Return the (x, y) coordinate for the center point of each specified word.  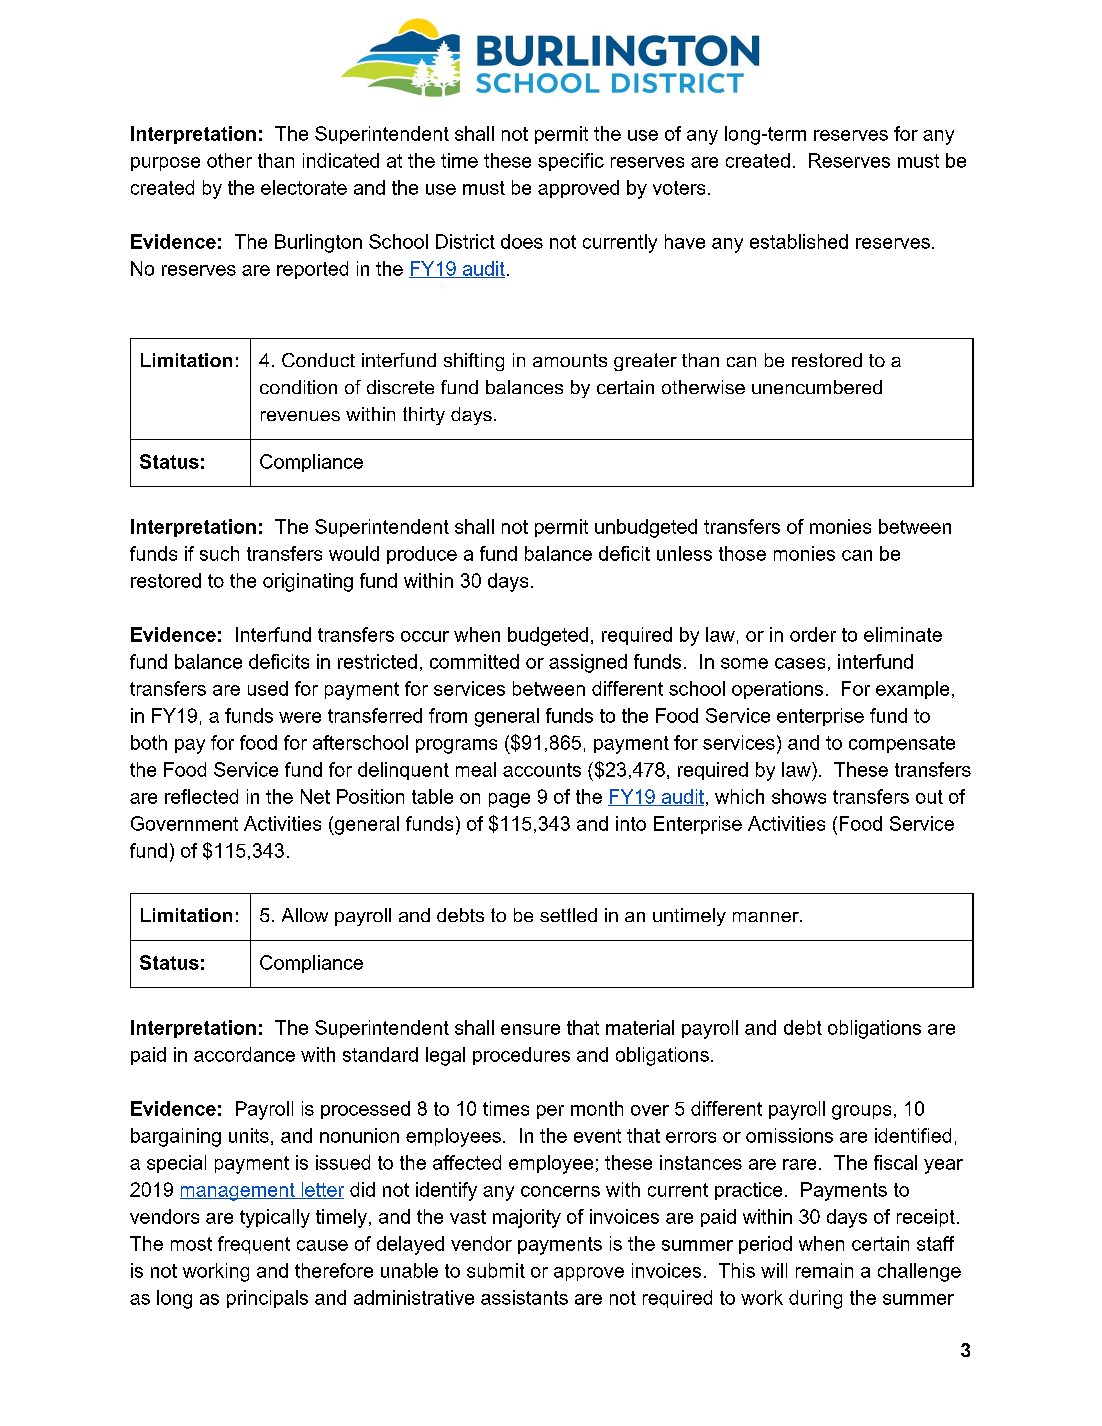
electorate (304, 187)
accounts (542, 770)
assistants (524, 1297)
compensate (902, 744)
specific (571, 162)
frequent (254, 1245)
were (300, 717)
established (799, 241)
